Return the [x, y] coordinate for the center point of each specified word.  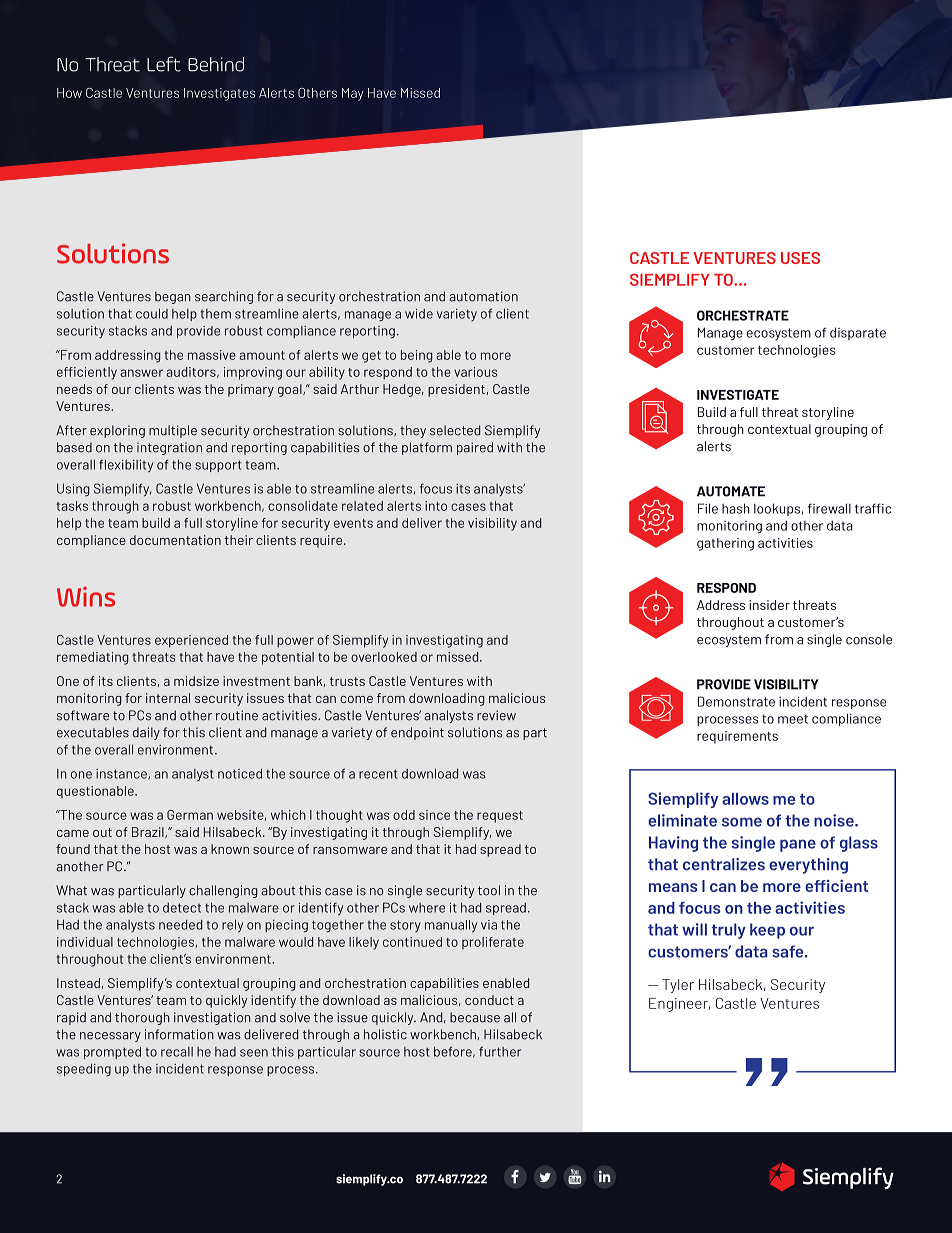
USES [800, 258]
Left [164, 64]
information [179, 1034]
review [496, 715]
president [456, 390]
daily [146, 733]
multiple [173, 431]
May [352, 94]
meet [793, 719]
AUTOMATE [731, 491]
